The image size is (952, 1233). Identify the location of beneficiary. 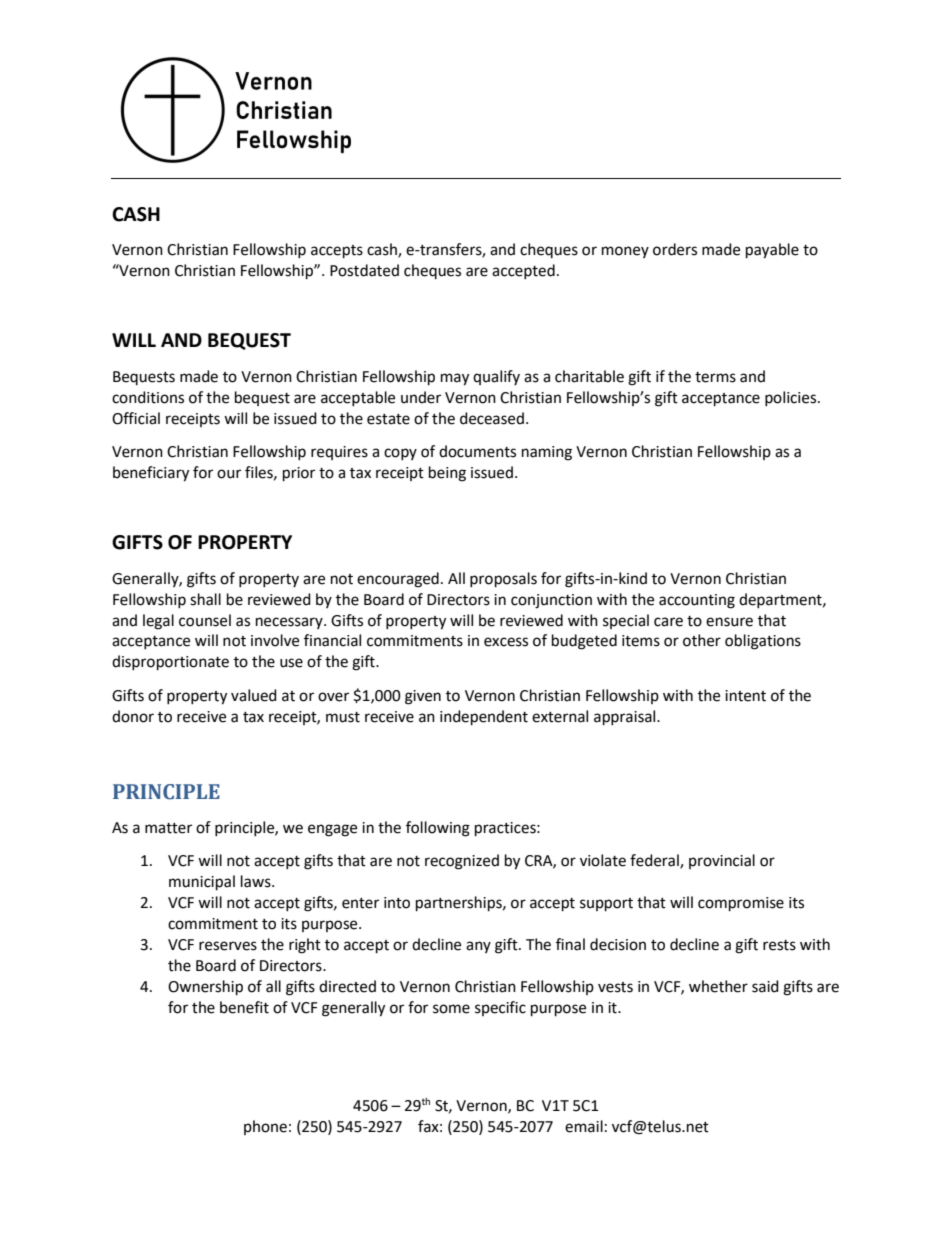
(151, 474).
